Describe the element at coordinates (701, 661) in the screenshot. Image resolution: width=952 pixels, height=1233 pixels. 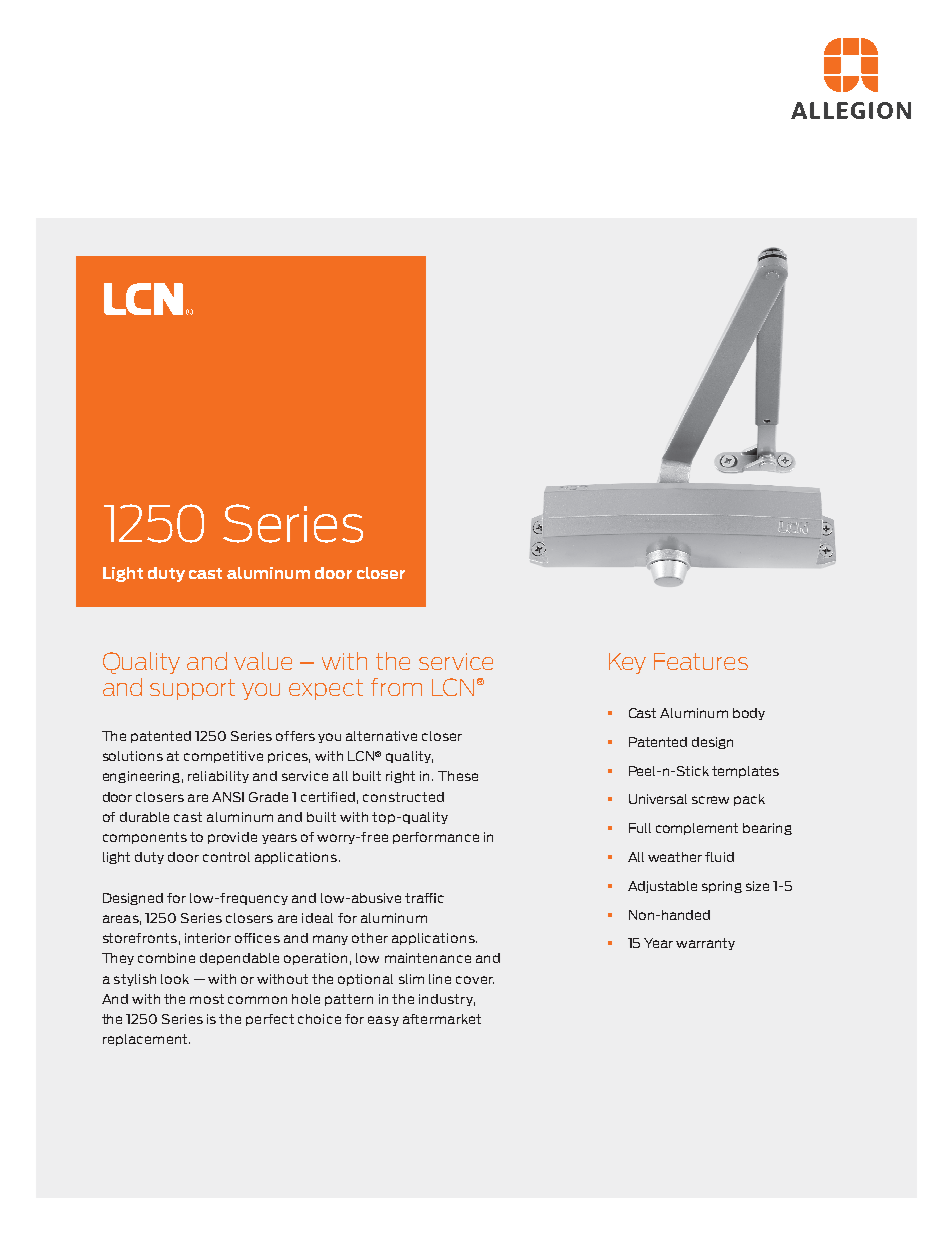
I see `Features` at that location.
